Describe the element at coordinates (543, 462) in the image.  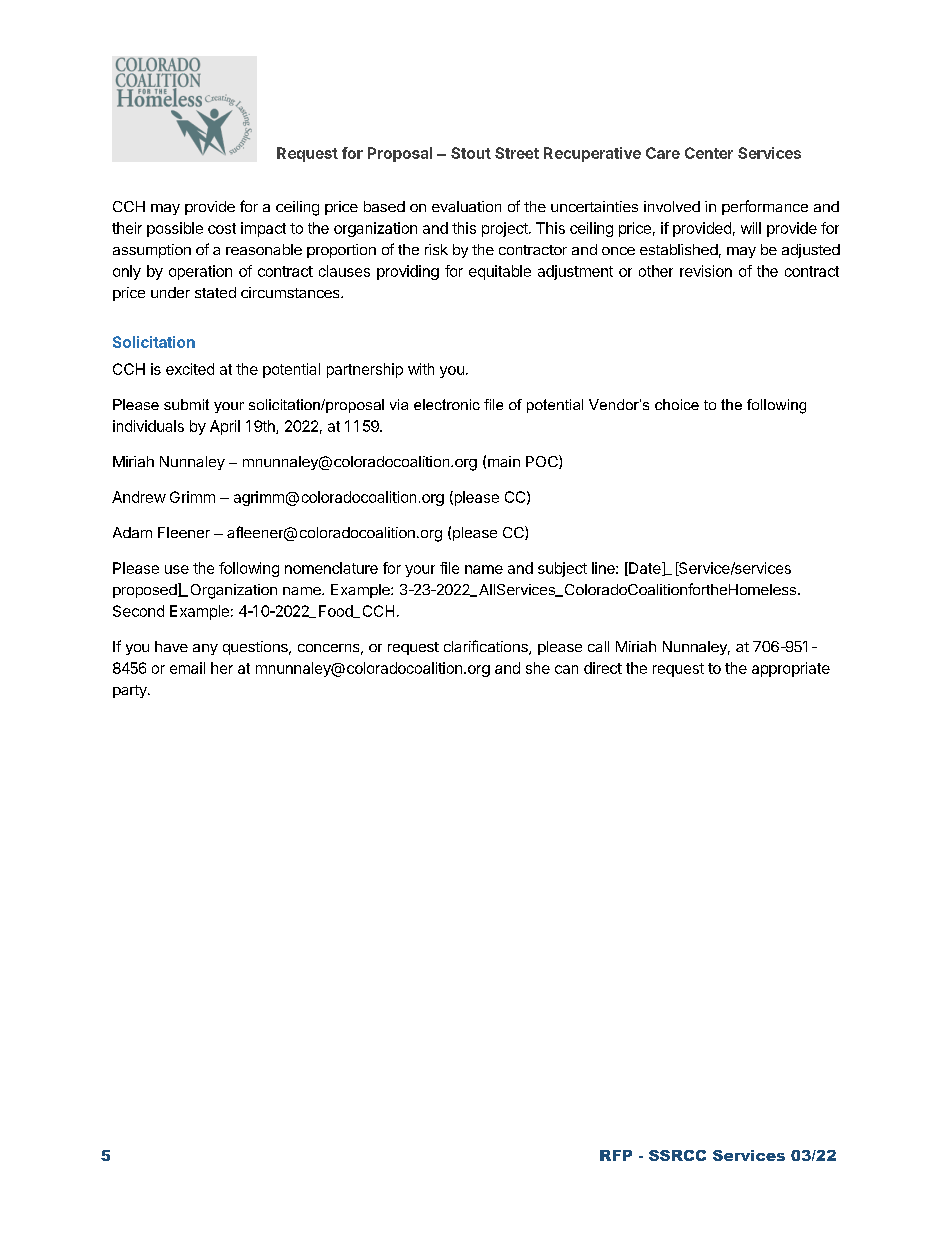
I see `POC` at that location.
